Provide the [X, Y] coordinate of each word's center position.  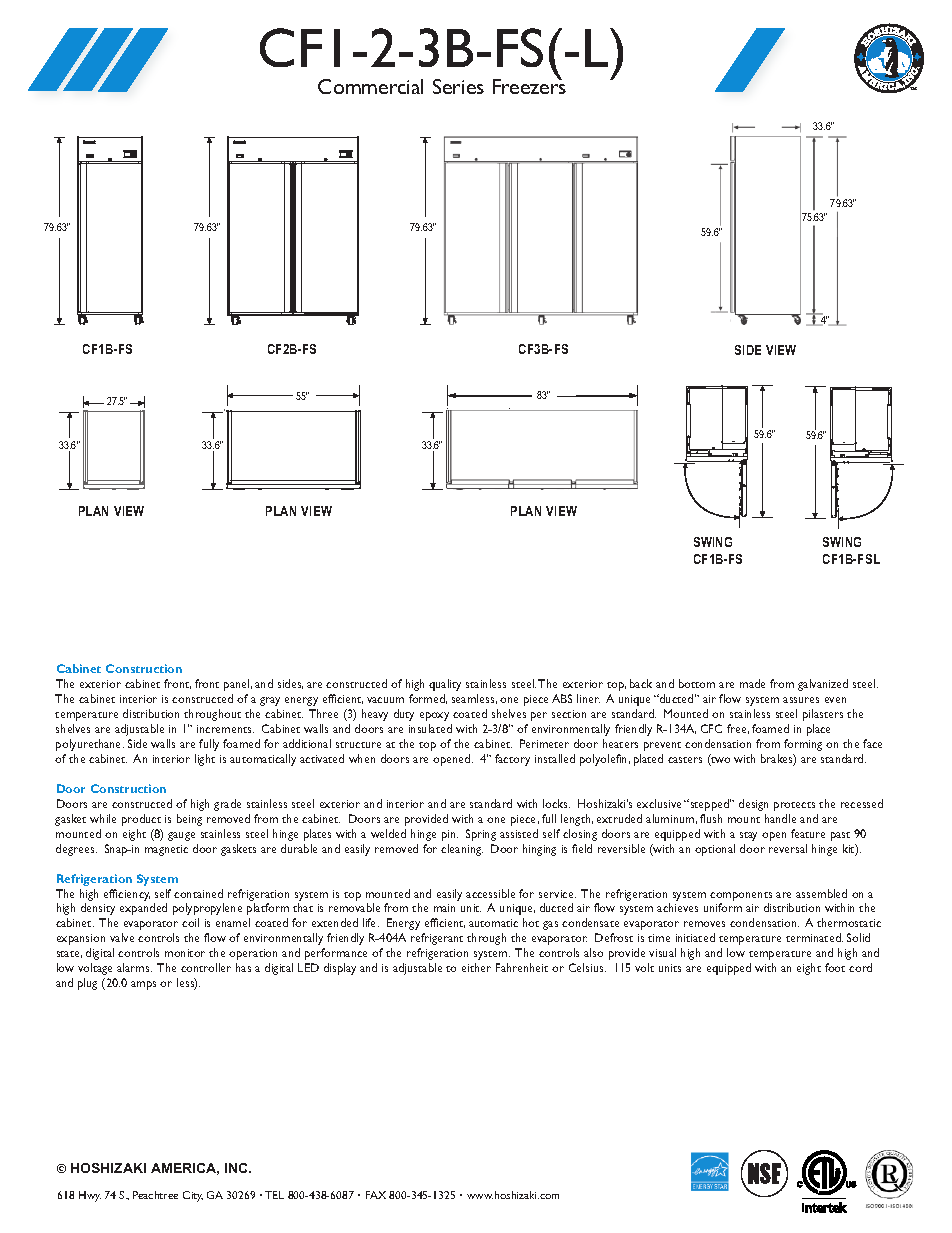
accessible [490, 893]
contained [198, 893]
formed [428, 699]
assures [801, 700]
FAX [376, 1195]
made [752, 683]
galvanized [823, 685]
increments [225, 729]
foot [835, 967]
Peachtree [155, 1195]
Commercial [370, 86]
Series [458, 86]
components [741, 896]
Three [323, 713]
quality [445, 685]
